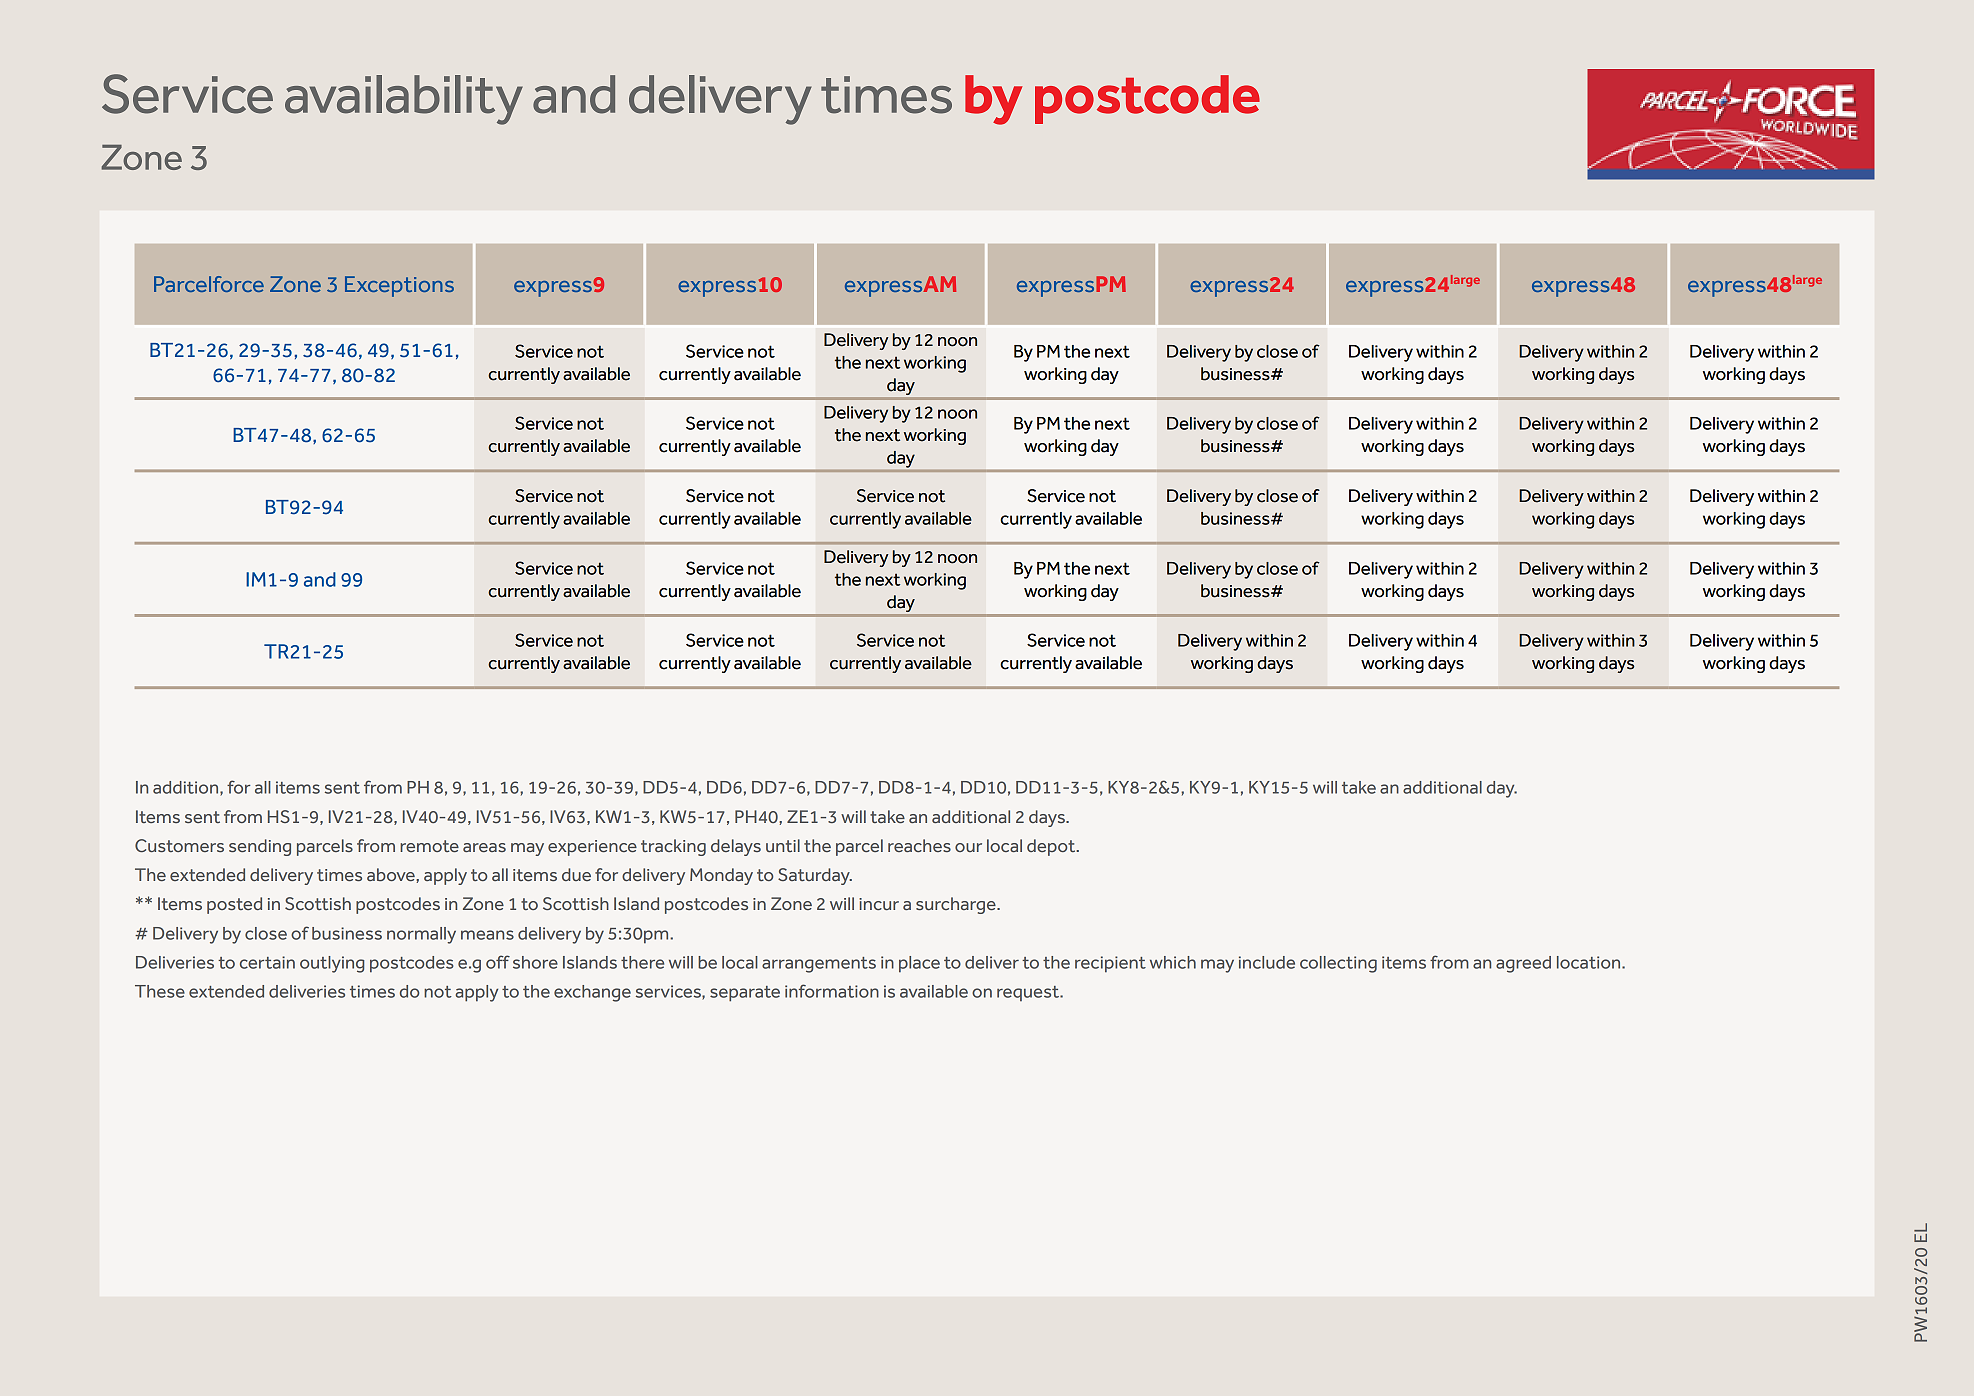 The image size is (1974, 1396). What do you see at coordinates (1052, 847) in the screenshot?
I see `depot` at bounding box center [1052, 847].
